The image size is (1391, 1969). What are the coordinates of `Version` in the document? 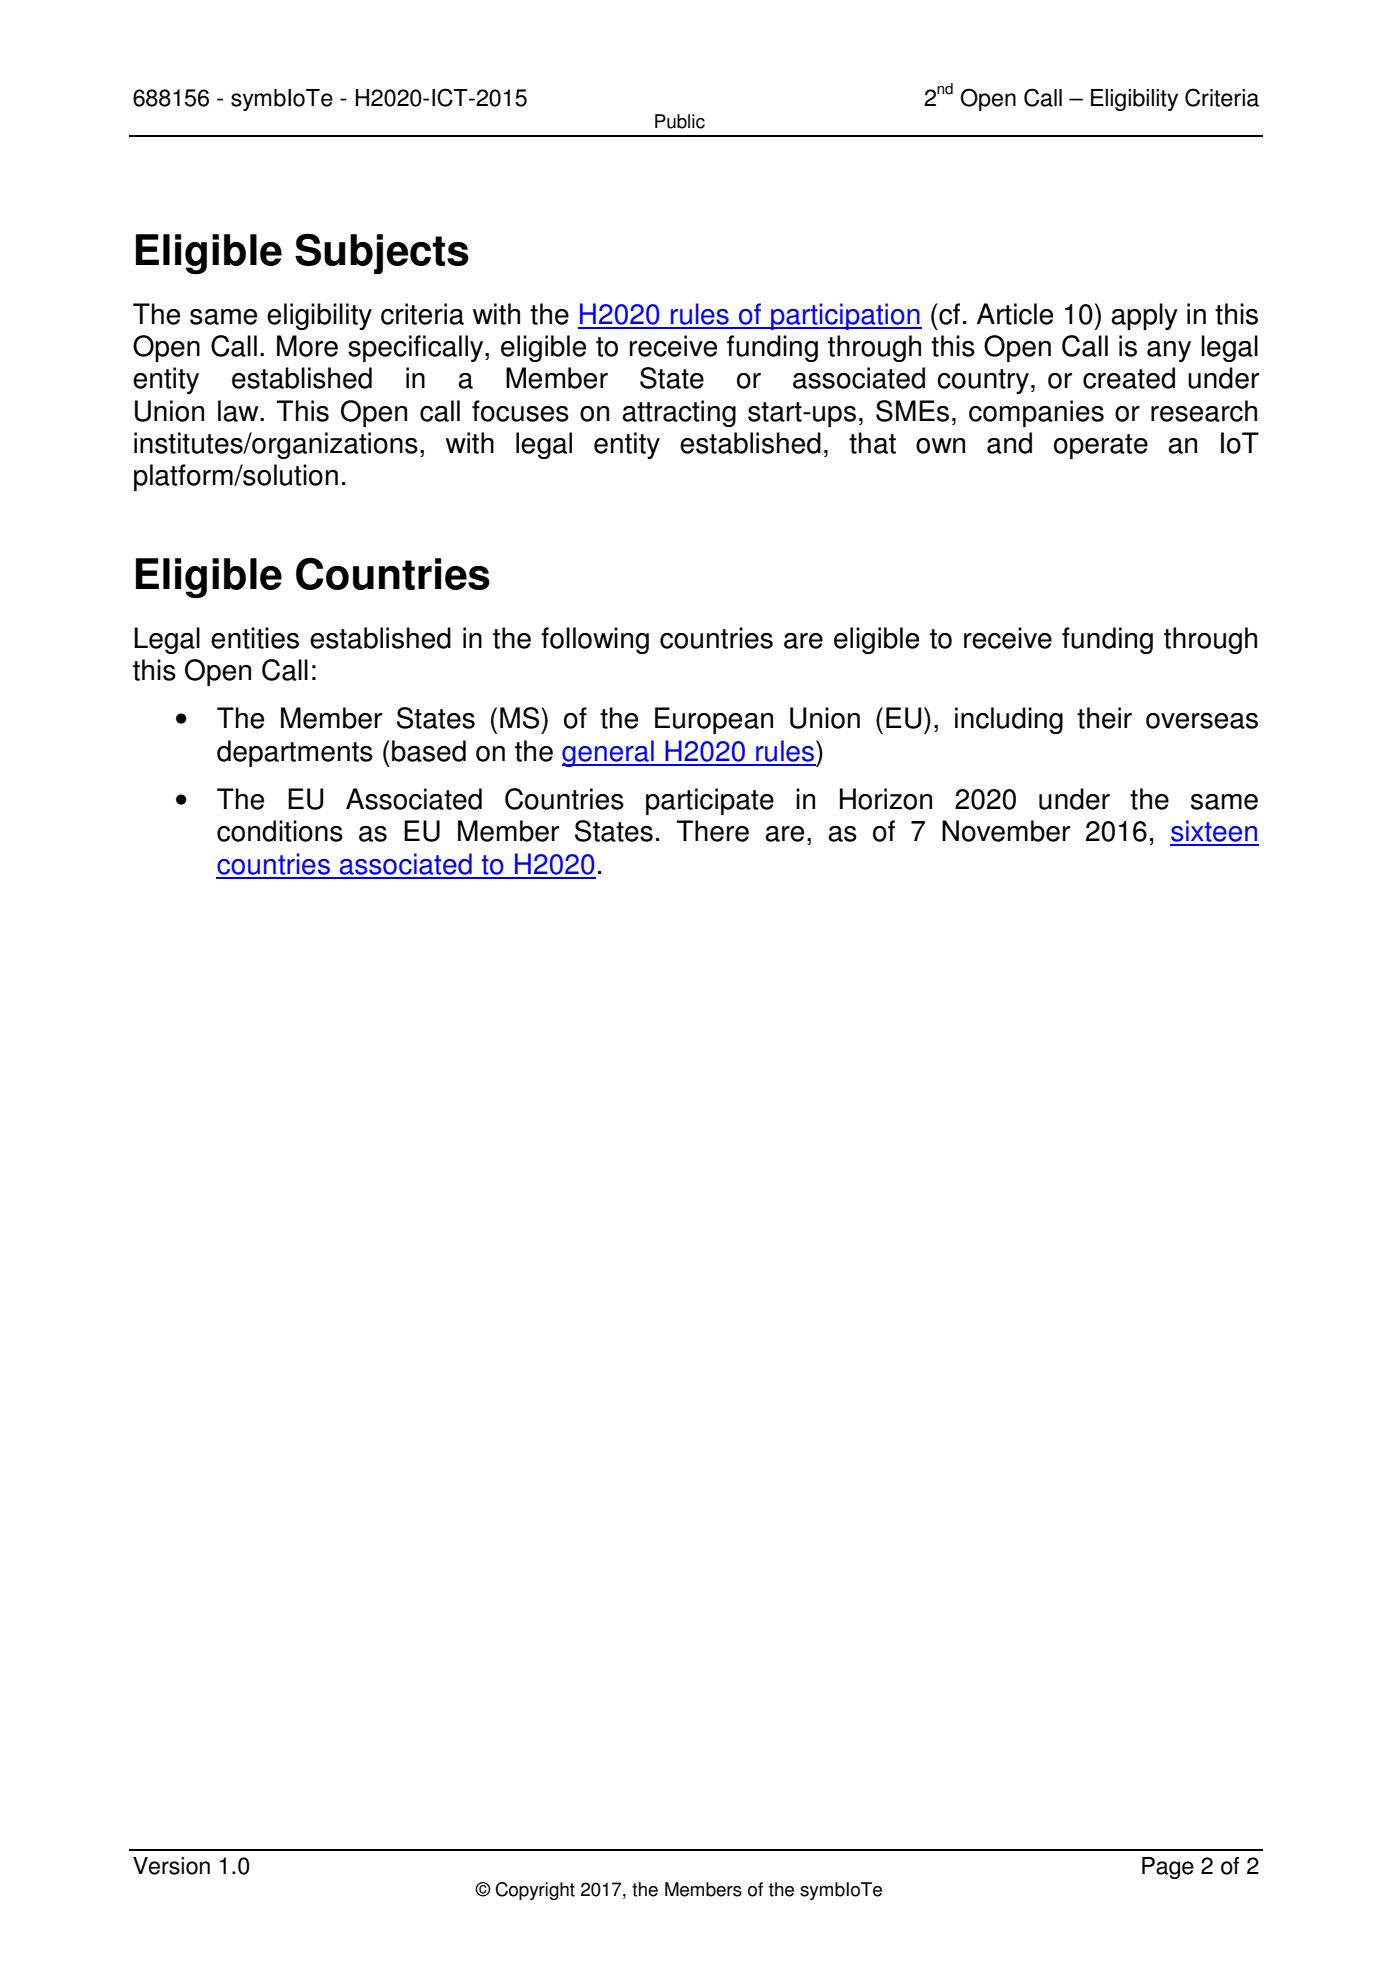 It's located at (171, 1866).
